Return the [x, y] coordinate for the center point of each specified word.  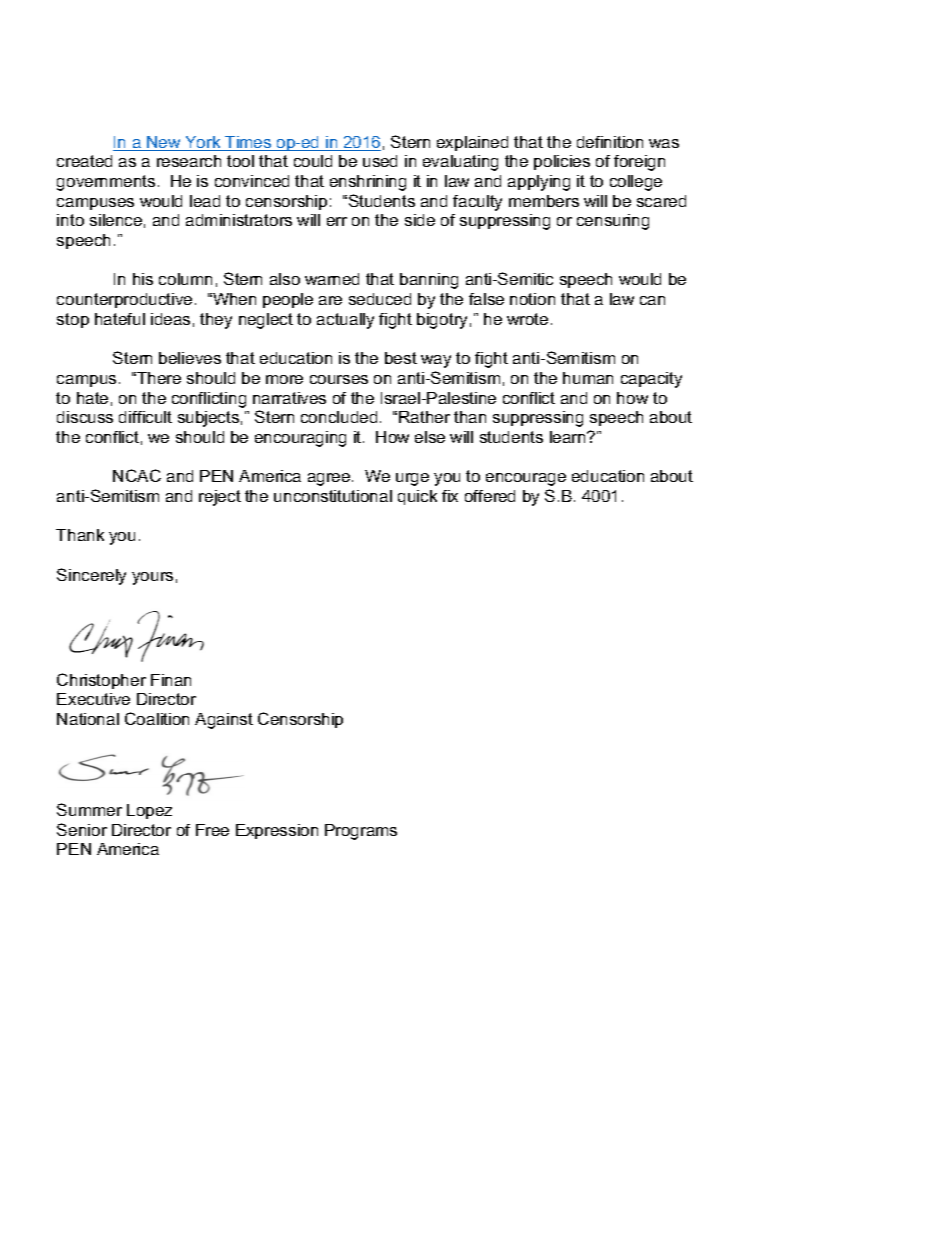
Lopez [149, 811]
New [164, 143]
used [380, 161]
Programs [361, 832]
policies [562, 162]
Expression [277, 831]
